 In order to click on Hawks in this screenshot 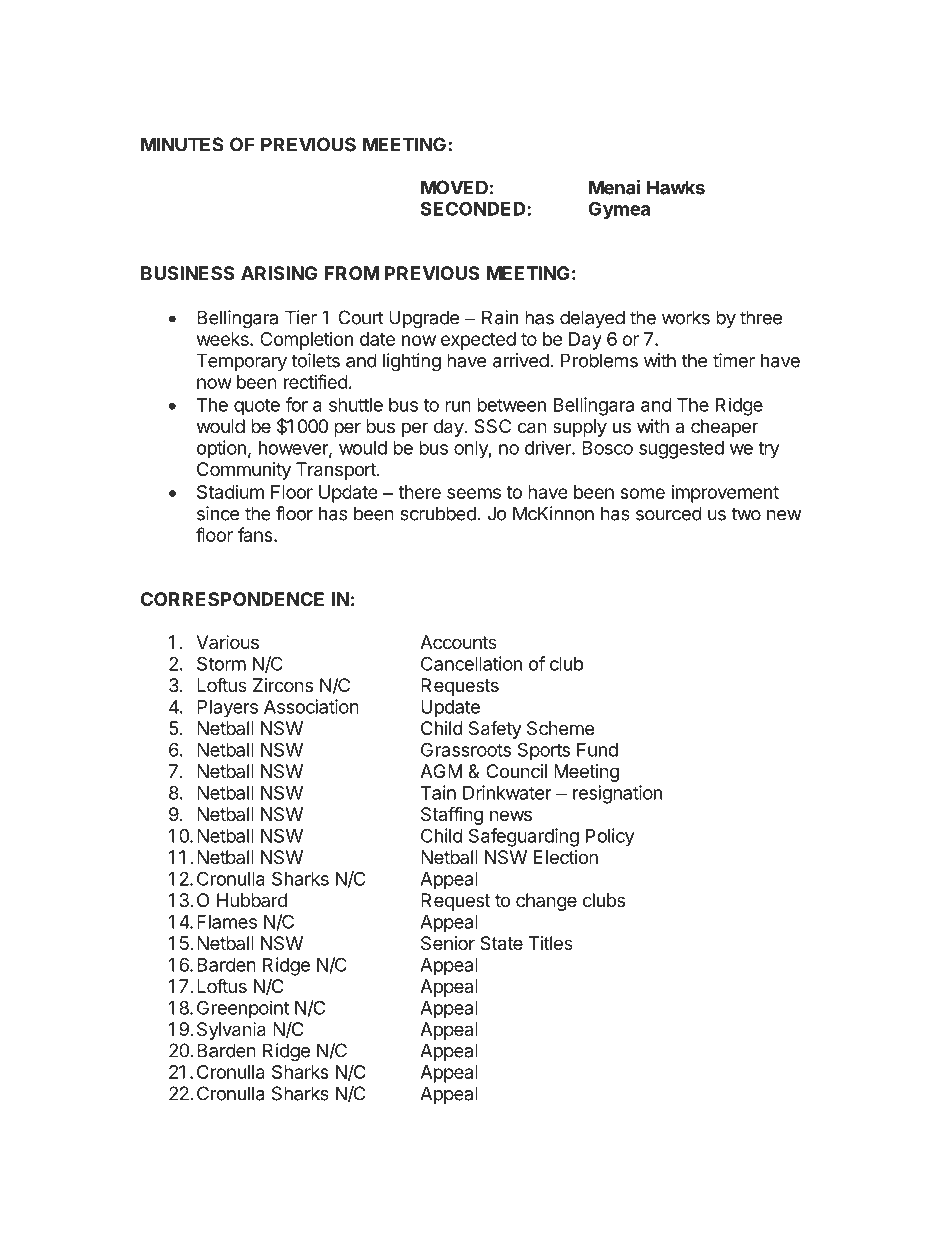, I will do `click(676, 187)`.
